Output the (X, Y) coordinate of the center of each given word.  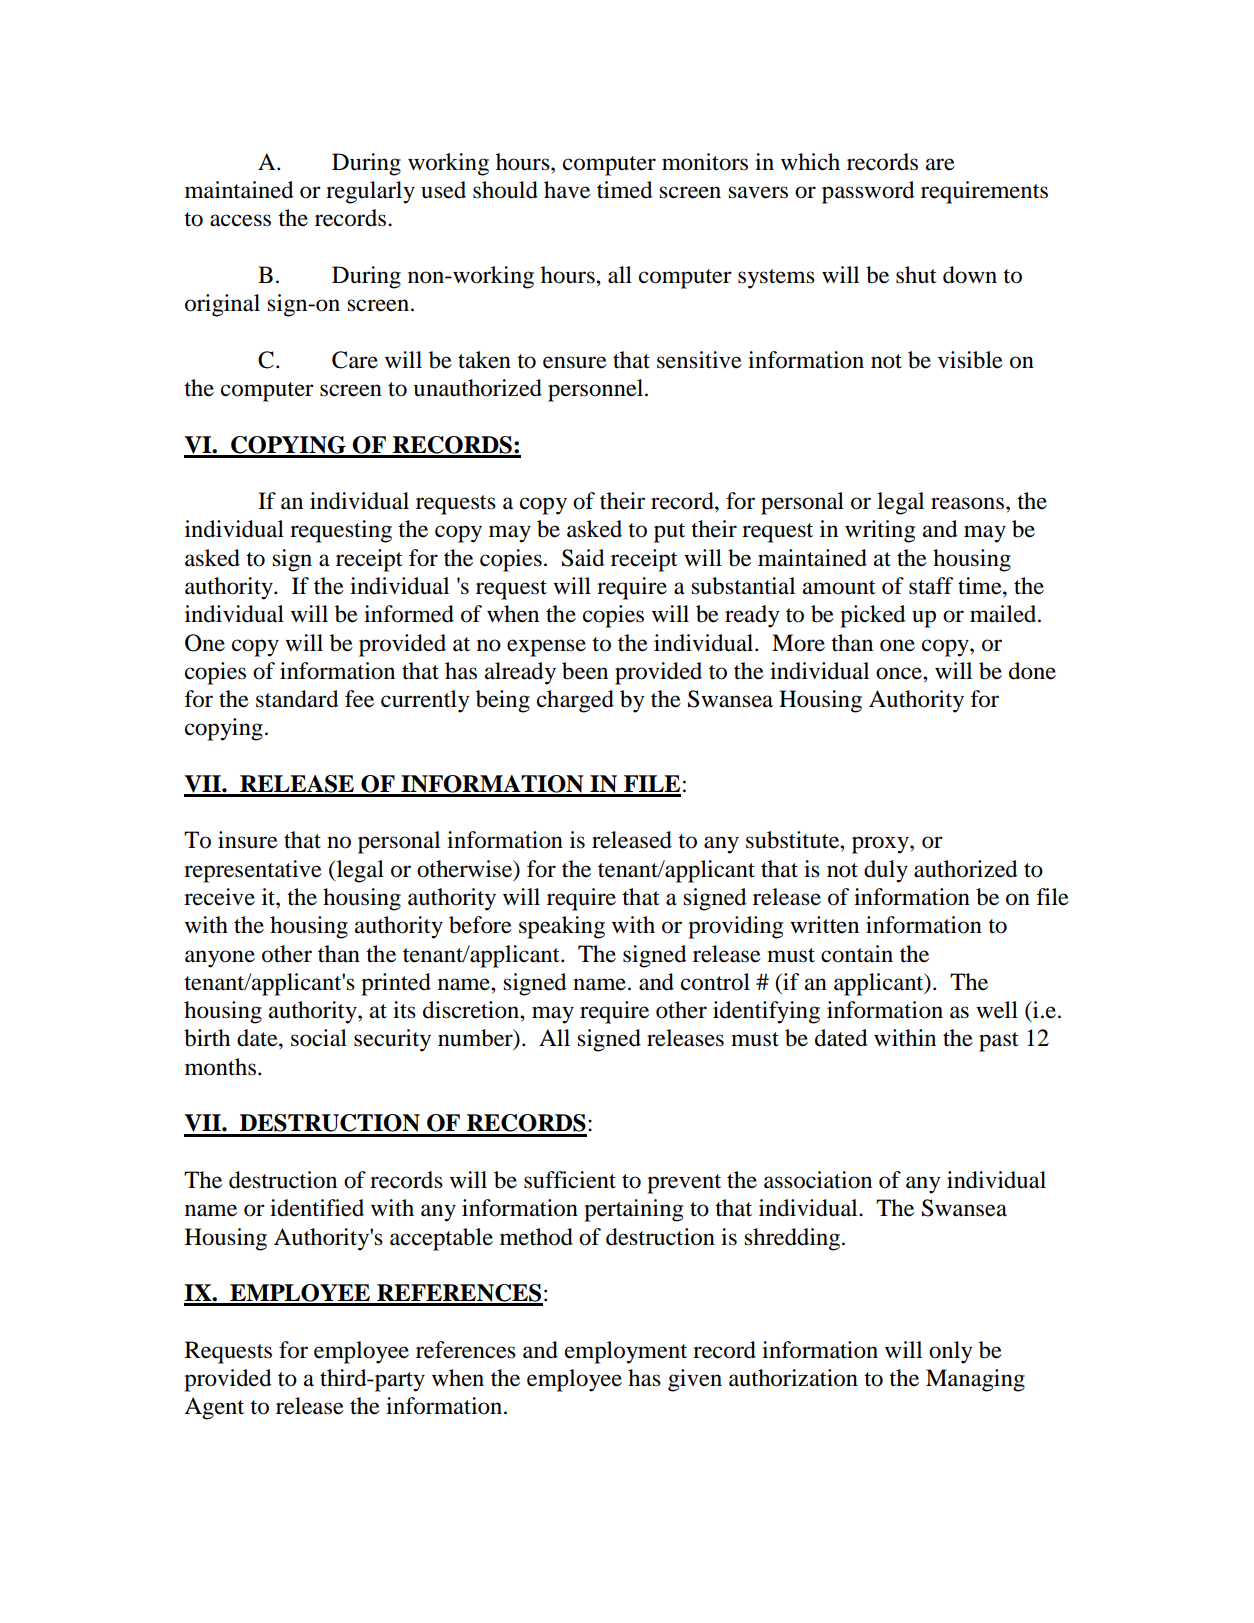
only (951, 1352)
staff (931, 586)
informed (409, 614)
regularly (370, 192)
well (997, 1010)
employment (626, 1352)
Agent (214, 1408)
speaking (562, 927)
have (567, 190)
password (868, 192)
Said (583, 558)
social (319, 1038)
